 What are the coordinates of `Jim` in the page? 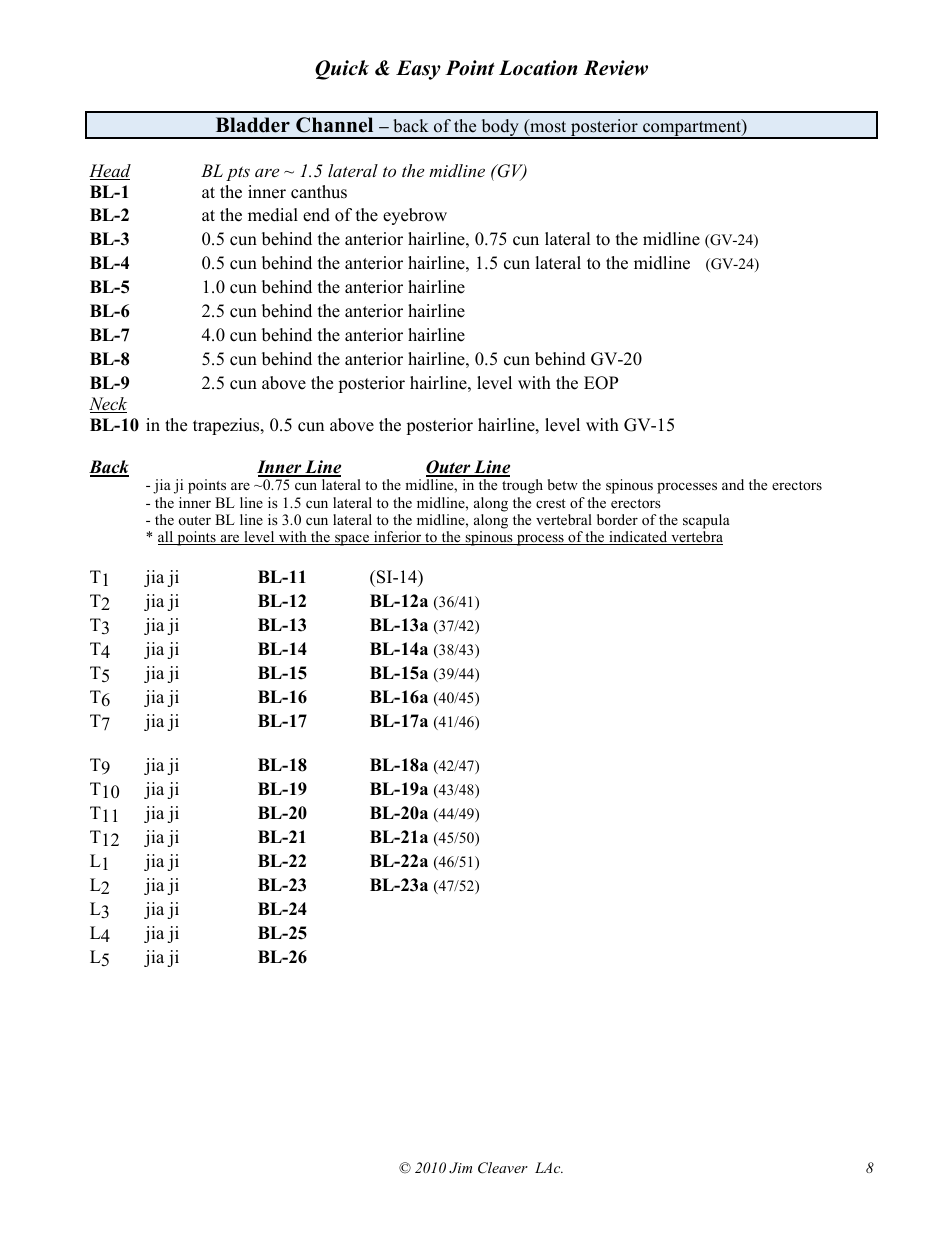 It's located at (460, 1168).
